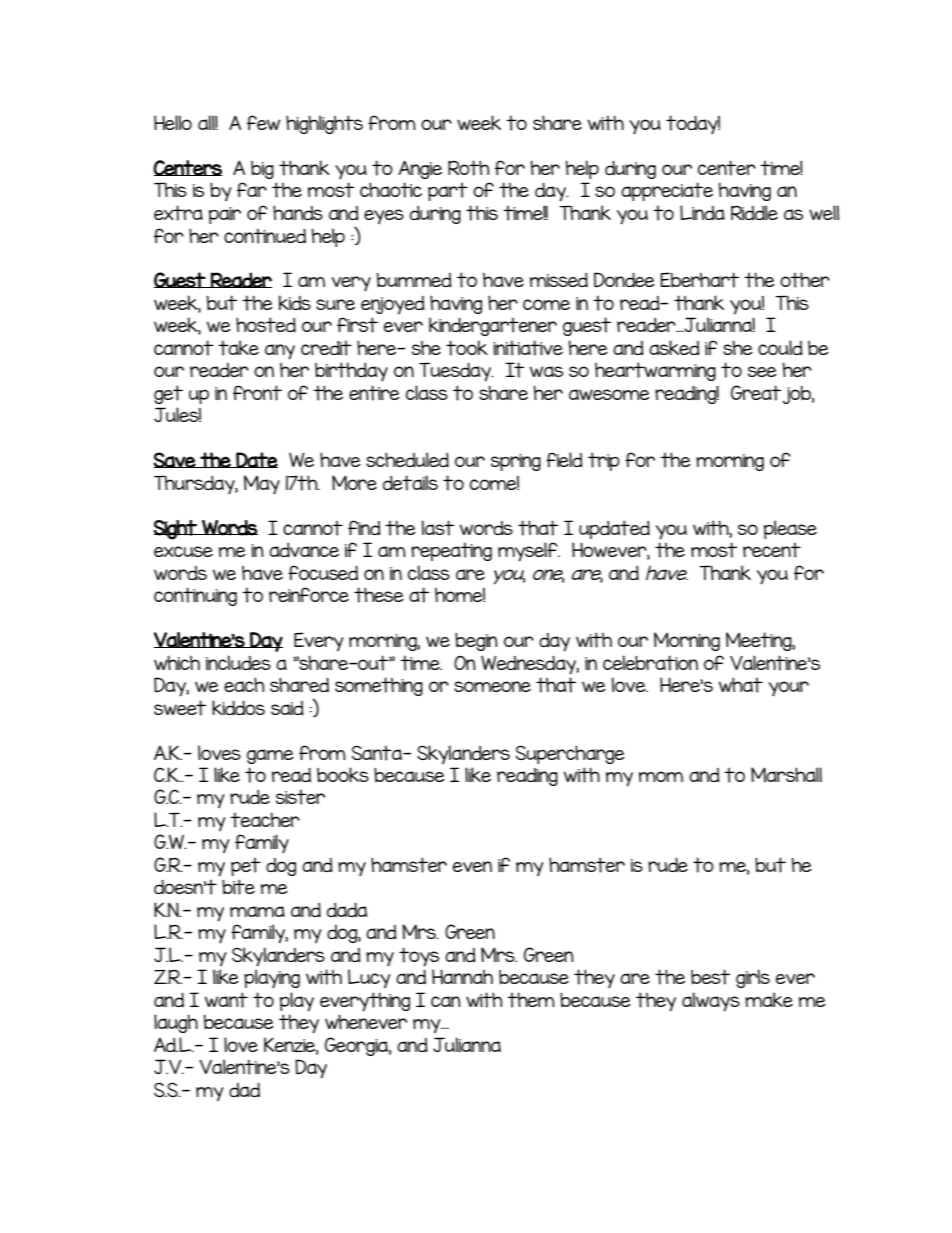 This screenshot has width=952, height=1233. I want to click on big, so click(262, 170).
